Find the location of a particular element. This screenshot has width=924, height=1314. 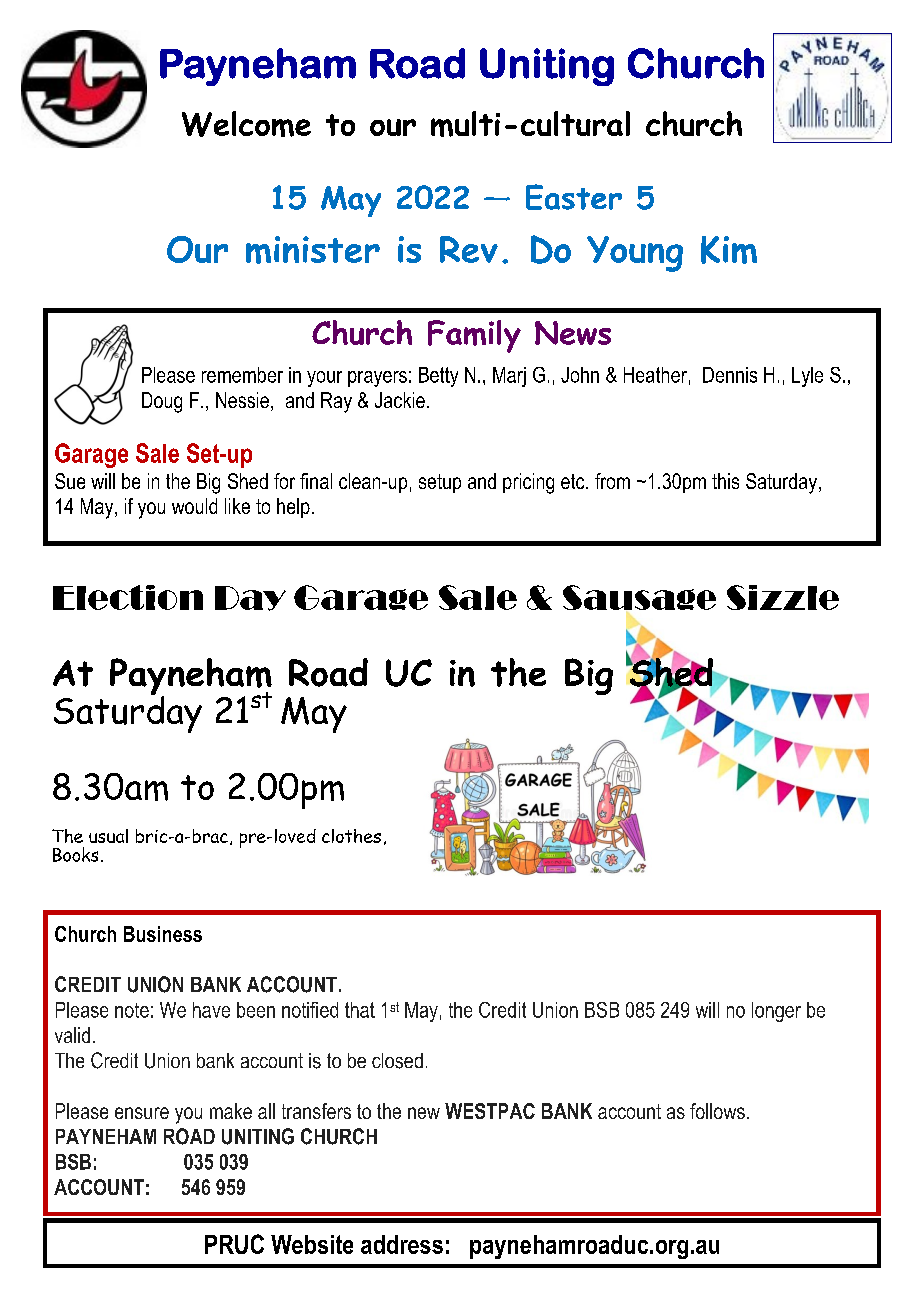

address is located at coordinates (402, 1244).
